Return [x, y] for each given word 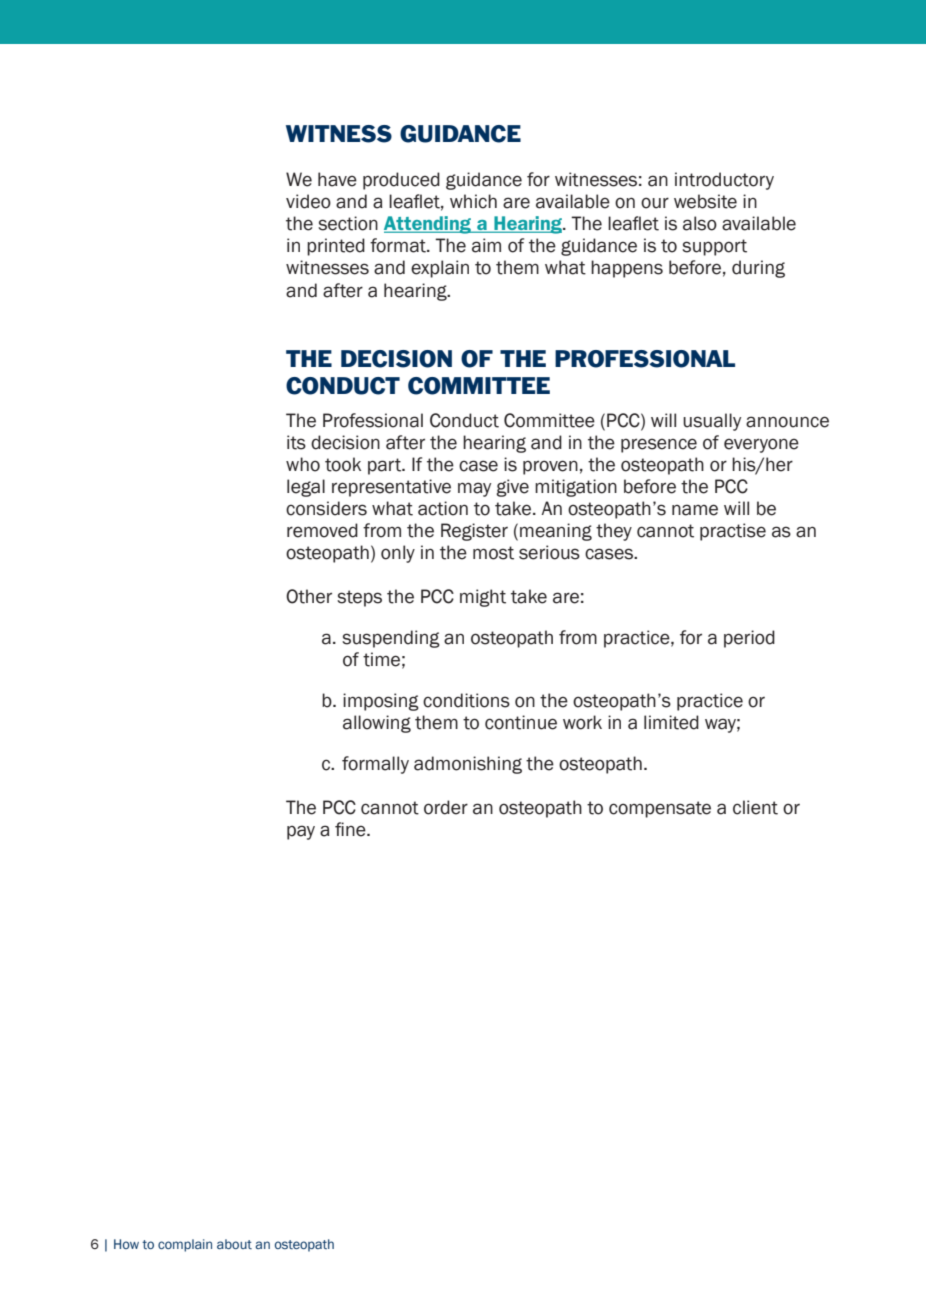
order [446, 807]
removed [322, 530]
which [473, 201]
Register [474, 532]
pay [301, 832]
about [234, 1244]
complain [185, 1245]
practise [733, 532]
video [308, 201]
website [705, 201]
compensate [660, 809]
